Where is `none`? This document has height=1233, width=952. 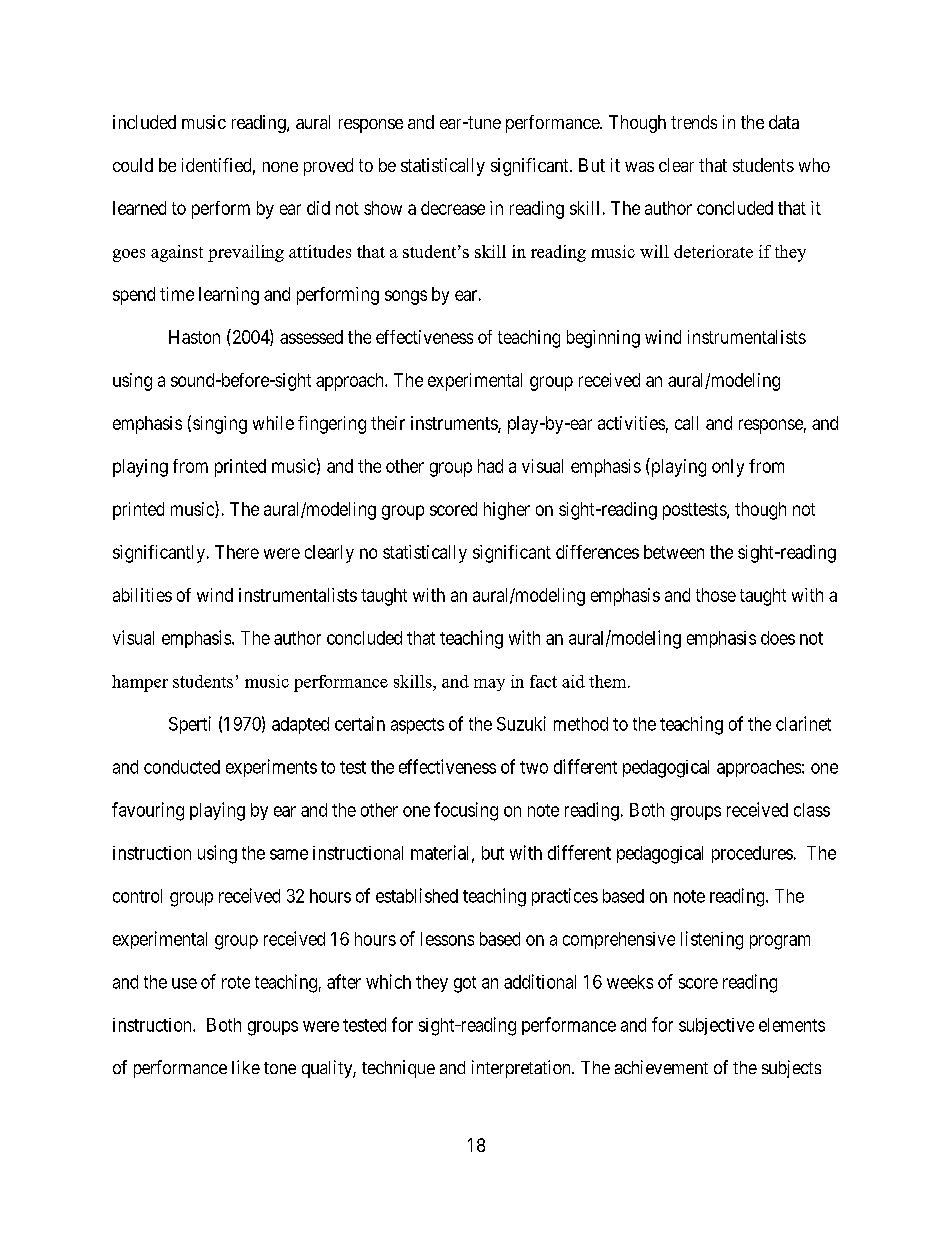
none is located at coordinates (280, 167).
